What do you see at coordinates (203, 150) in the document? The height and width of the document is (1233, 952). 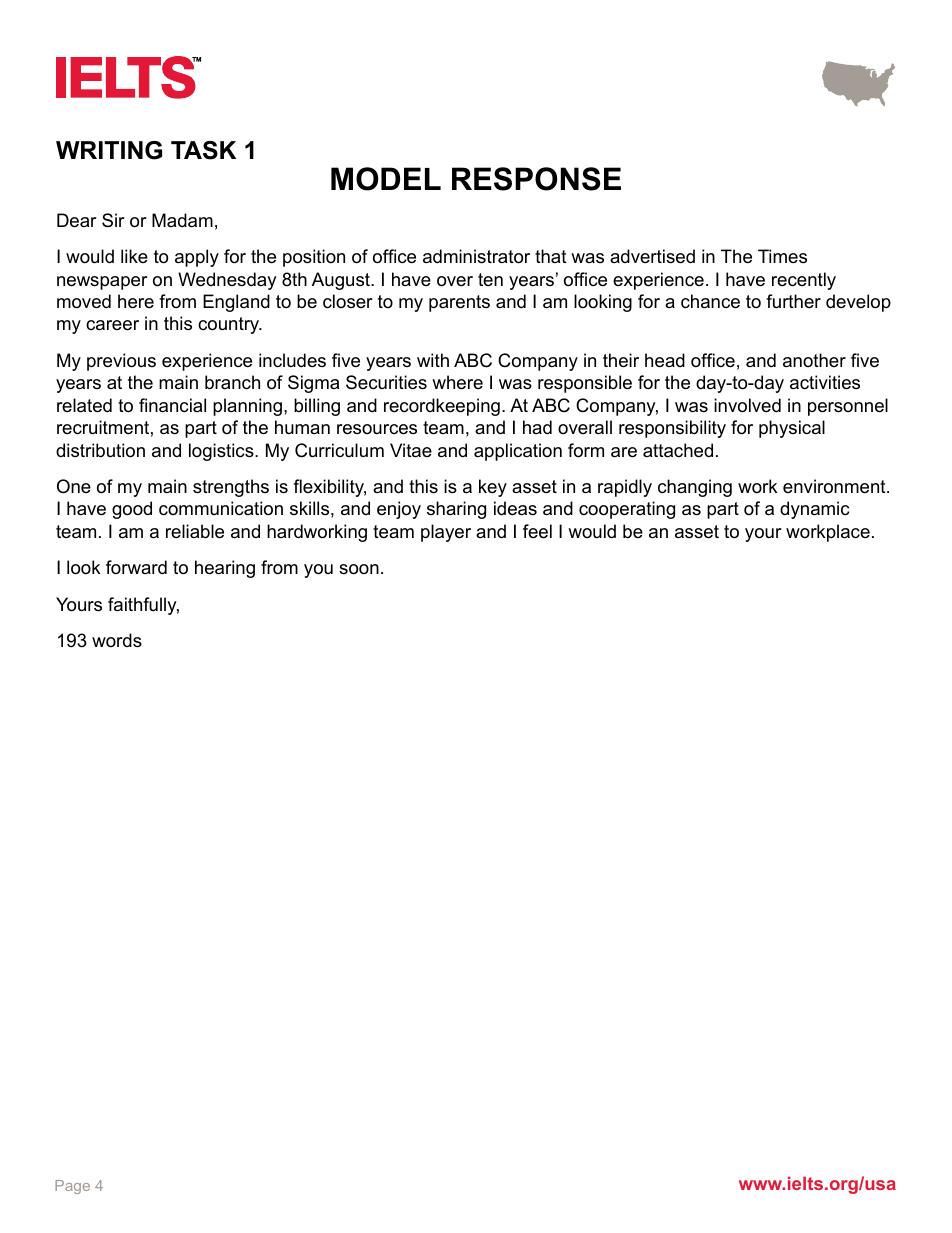 I see `TASK` at bounding box center [203, 150].
